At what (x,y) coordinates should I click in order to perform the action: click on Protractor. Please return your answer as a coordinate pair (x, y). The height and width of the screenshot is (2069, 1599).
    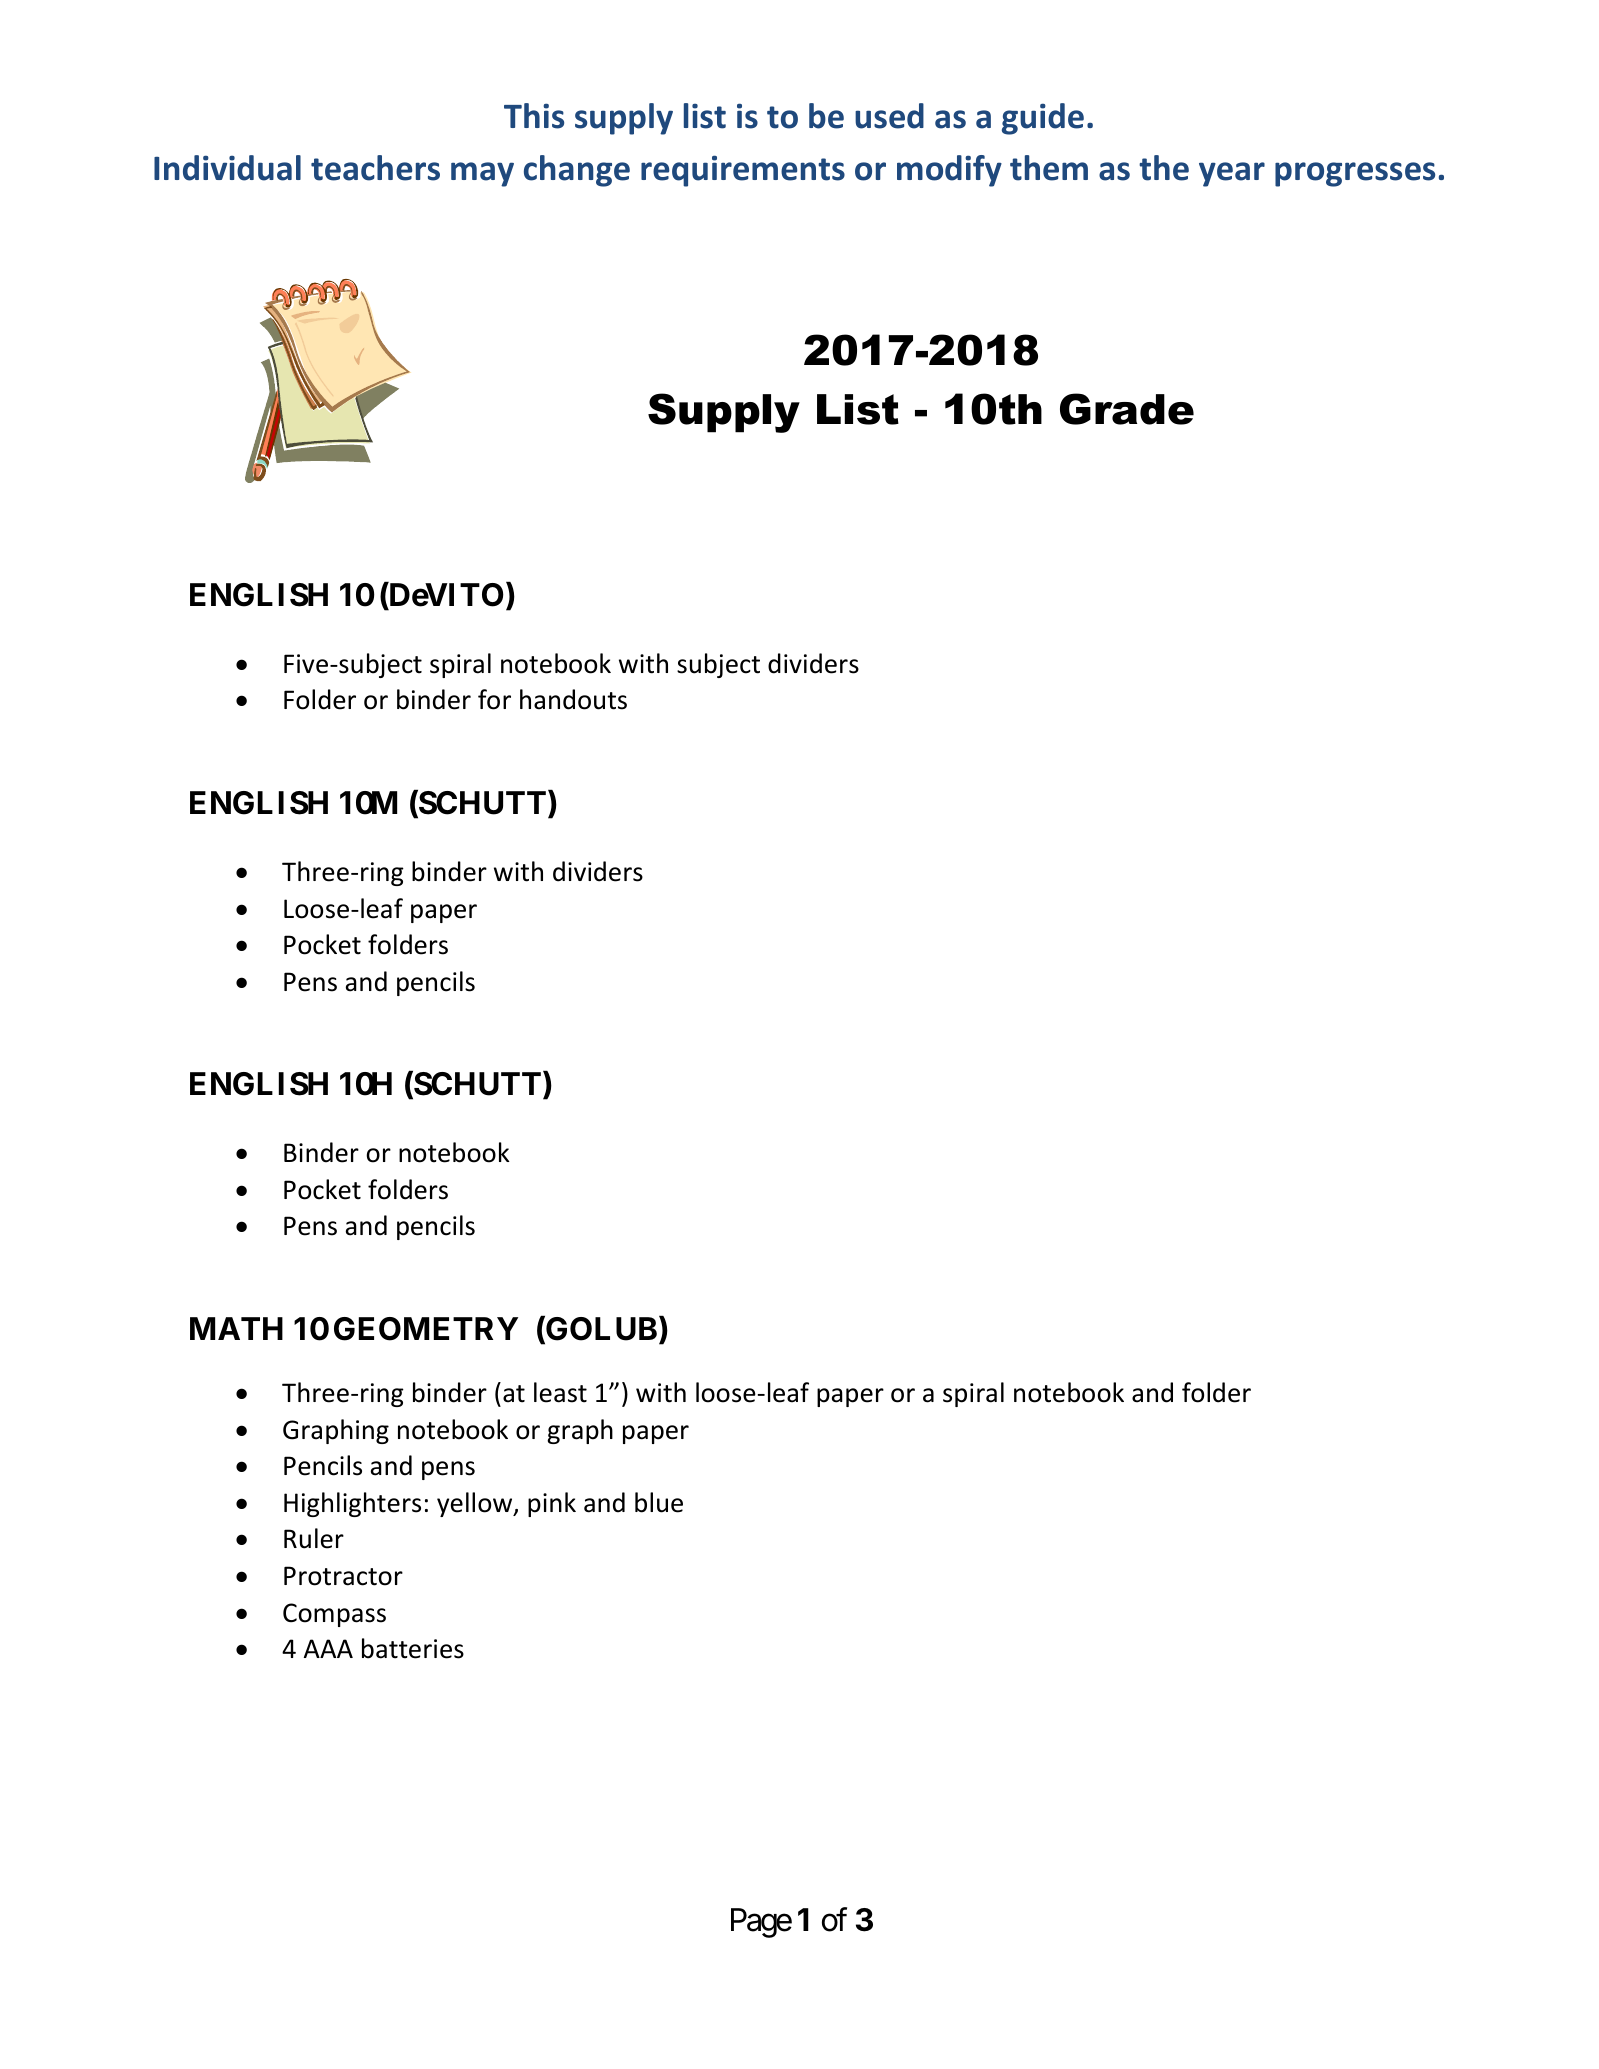
    Looking at the image, I should click on (343, 1576).
